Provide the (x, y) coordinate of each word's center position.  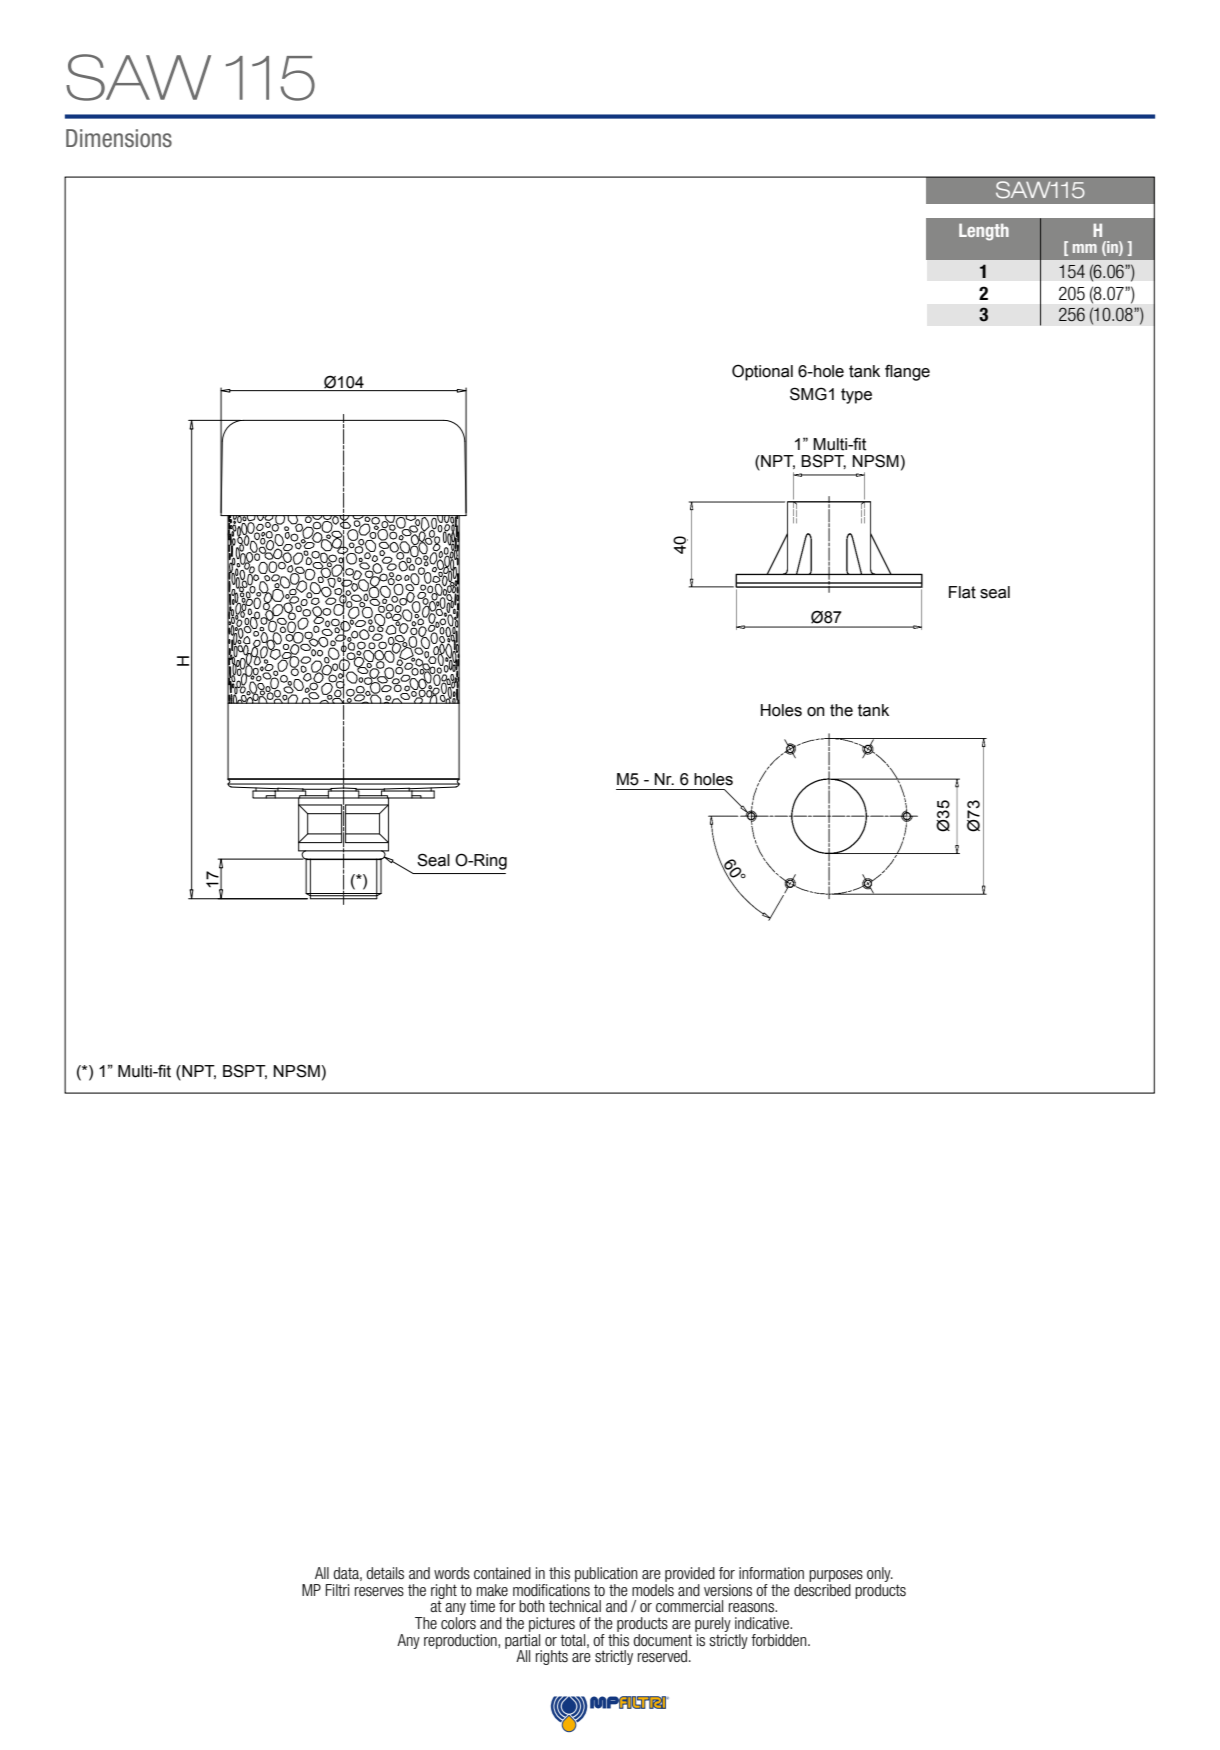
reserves (379, 1592)
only (880, 1576)
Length (984, 232)
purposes (836, 1577)
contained (502, 1573)
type (856, 396)
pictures (552, 1624)
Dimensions (119, 138)
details (385, 1573)
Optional (762, 372)
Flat (962, 592)
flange (907, 372)
